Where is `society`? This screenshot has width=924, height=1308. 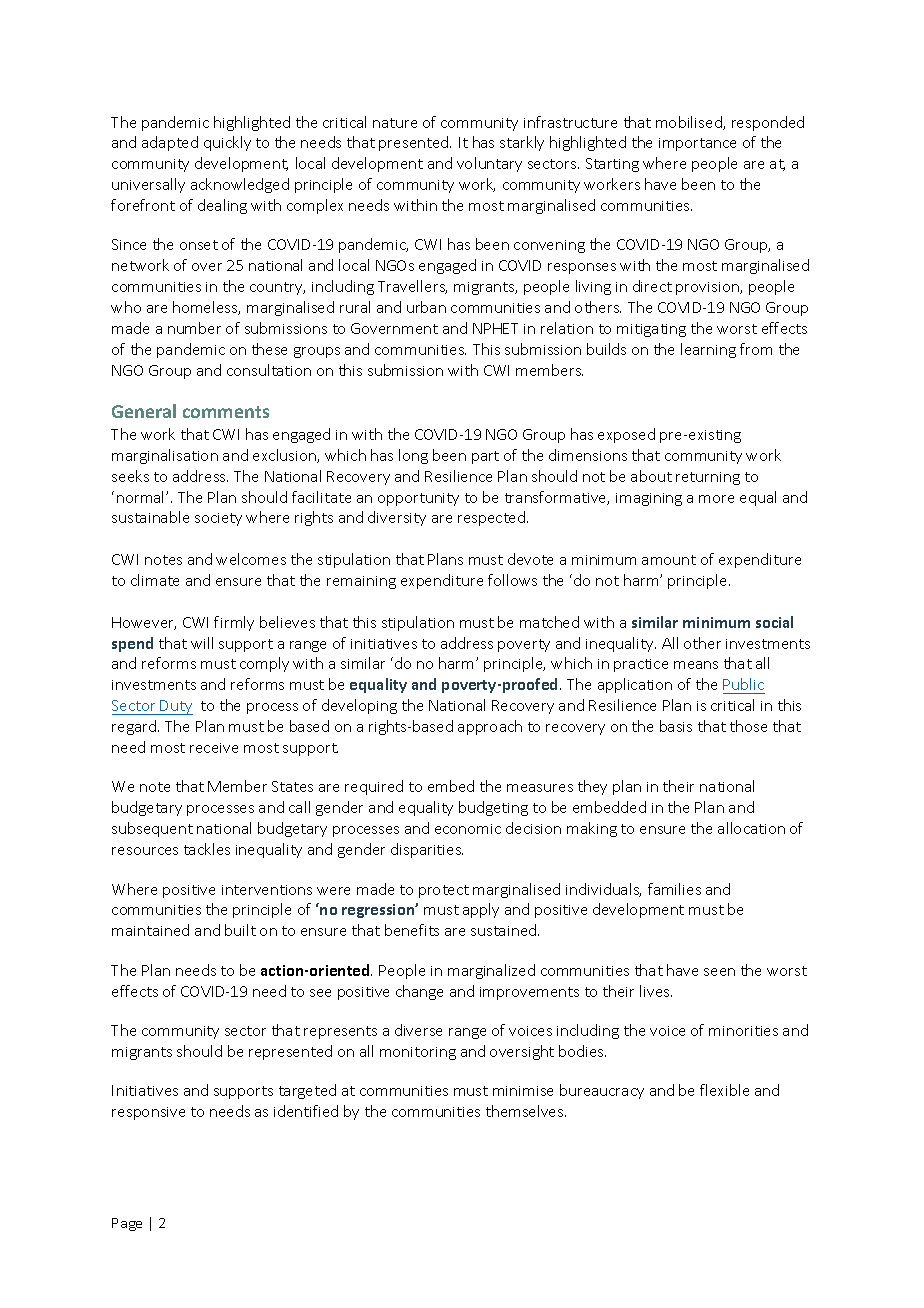 society is located at coordinates (218, 519).
